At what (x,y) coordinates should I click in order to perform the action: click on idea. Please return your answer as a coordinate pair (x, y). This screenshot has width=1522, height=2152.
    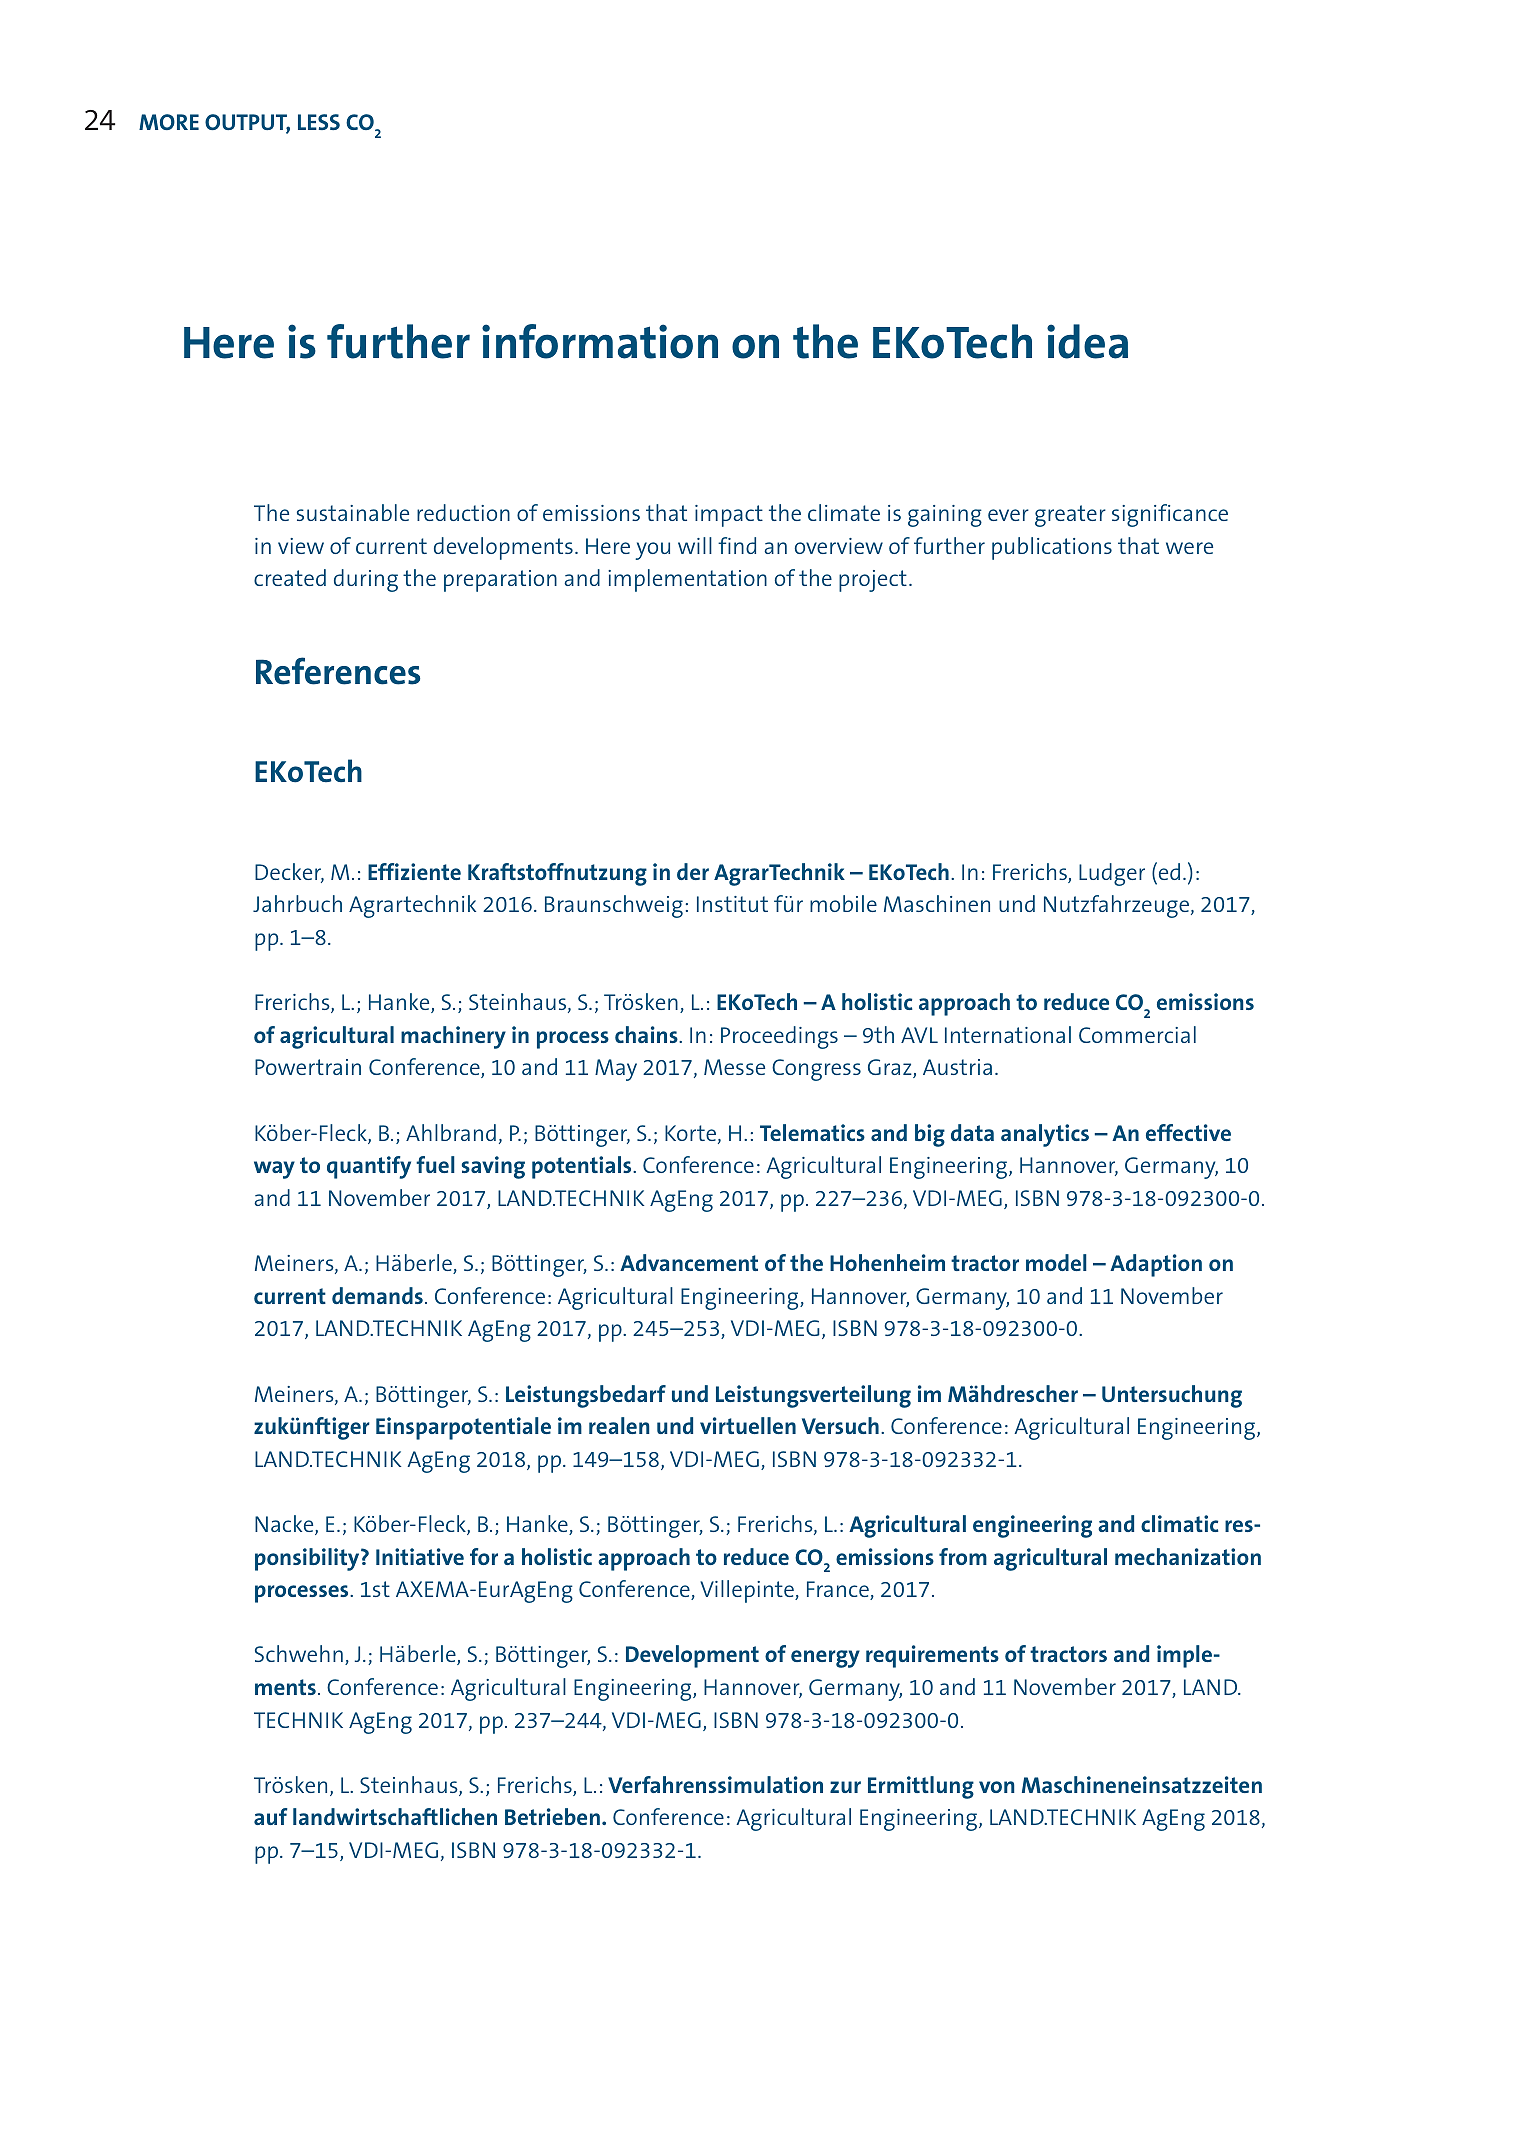
    Looking at the image, I should click on (1087, 341).
